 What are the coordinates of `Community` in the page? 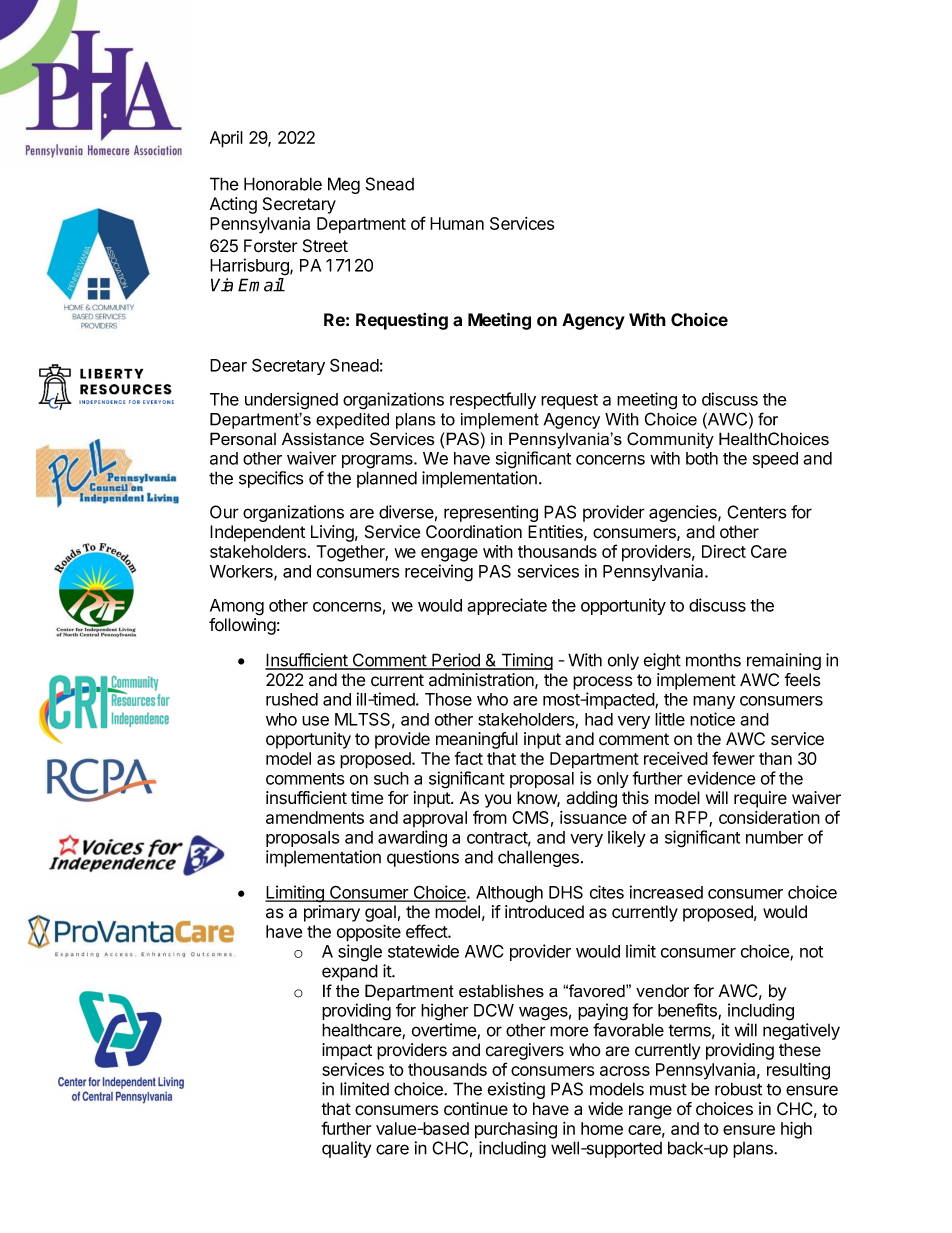 It's located at (670, 440).
